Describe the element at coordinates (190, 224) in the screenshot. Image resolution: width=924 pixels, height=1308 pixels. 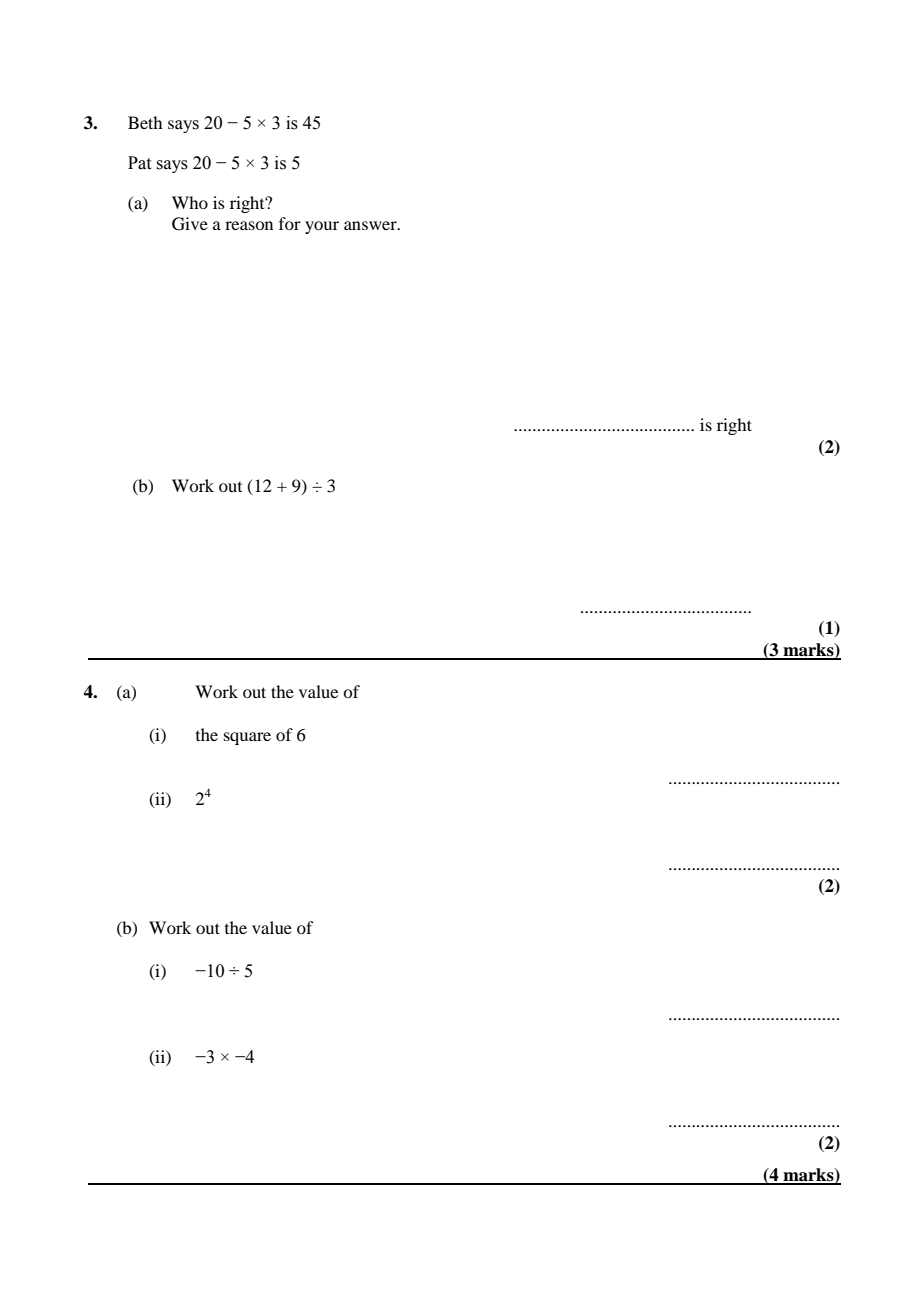
I see `Give` at that location.
